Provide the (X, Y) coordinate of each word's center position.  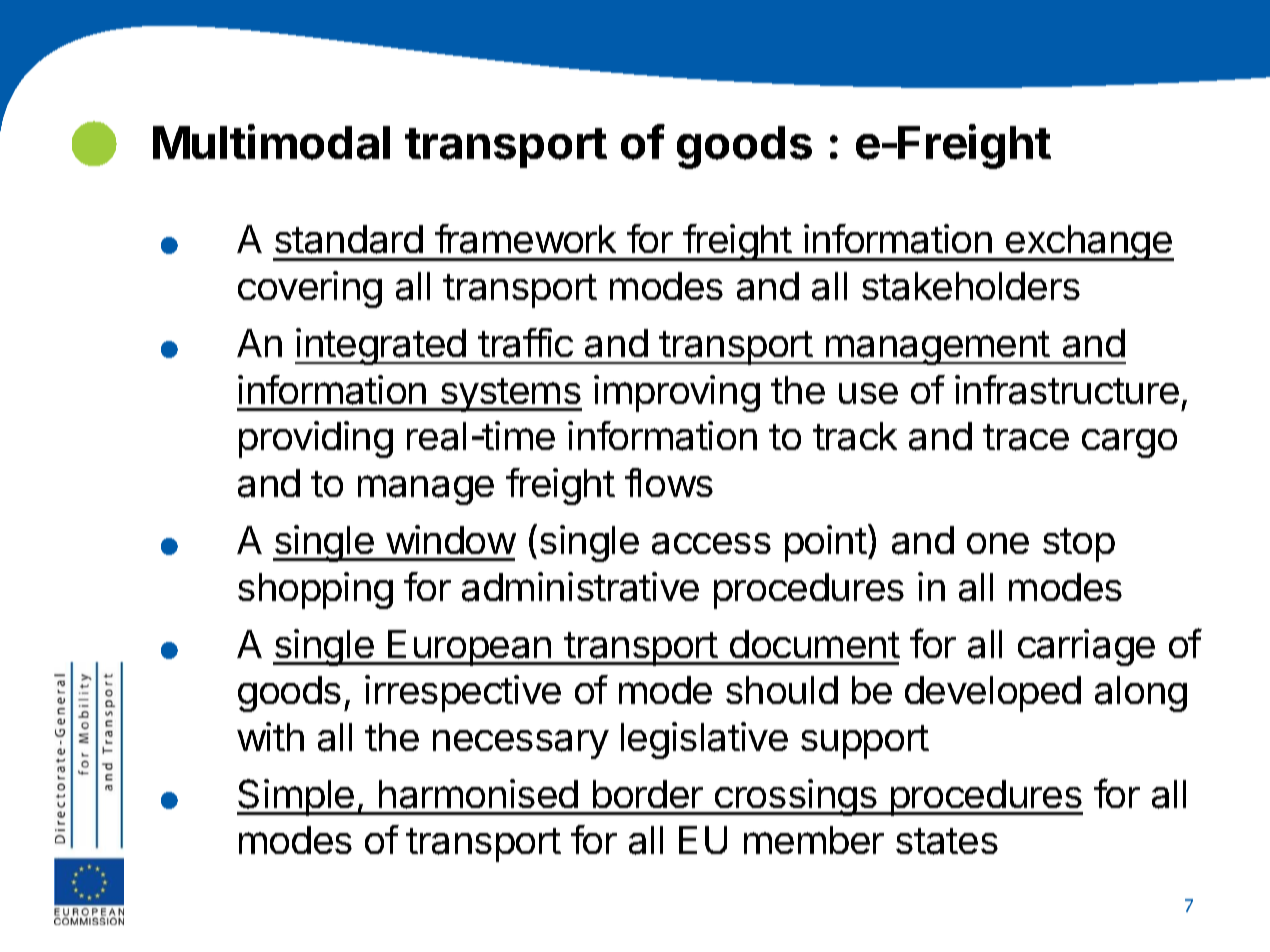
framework (525, 239)
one (998, 543)
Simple (296, 797)
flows (669, 482)
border (648, 794)
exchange (1089, 243)
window (451, 539)
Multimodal (271, 142)
